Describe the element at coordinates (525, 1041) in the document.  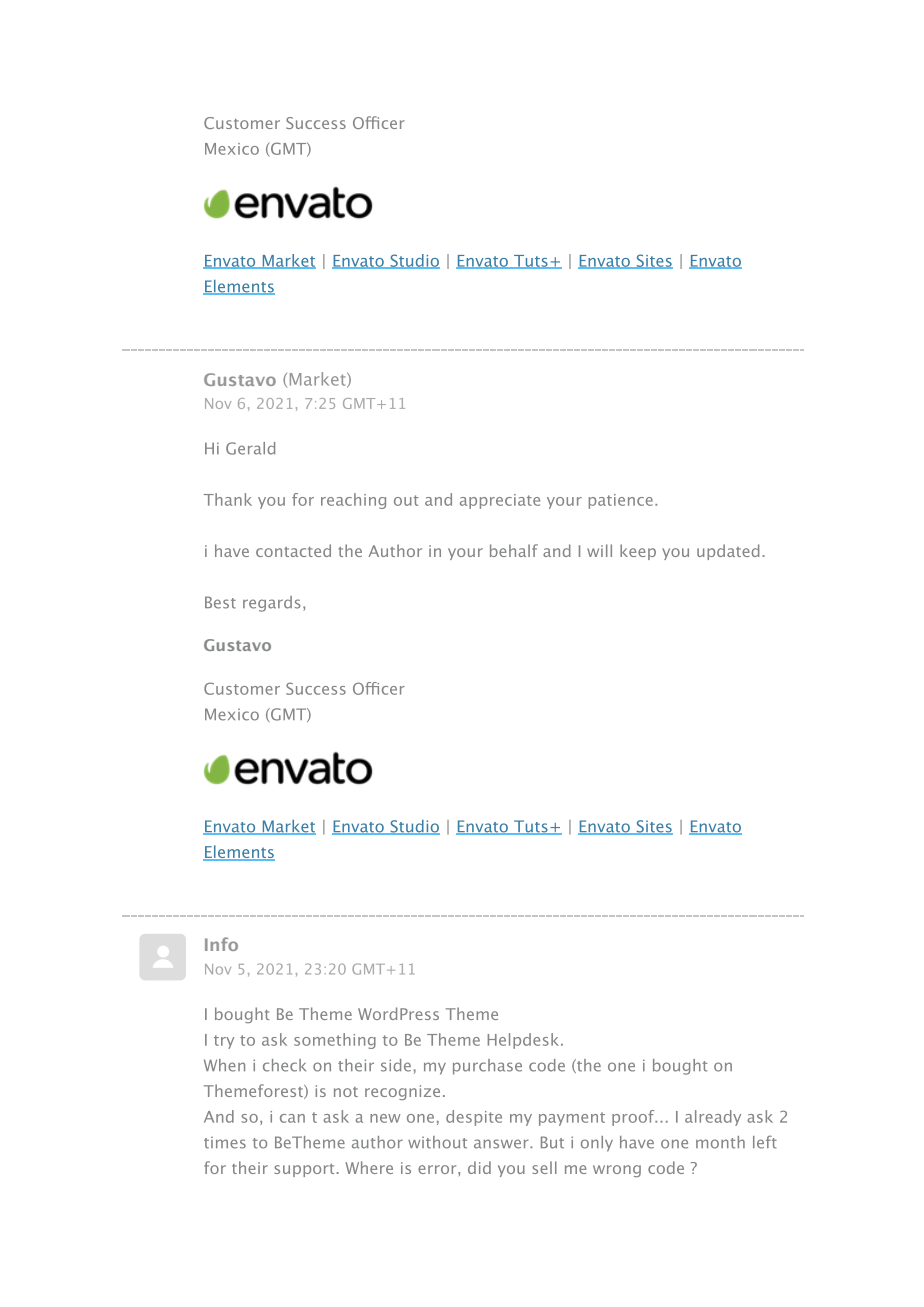
I see `Helpdesk` at that location.
